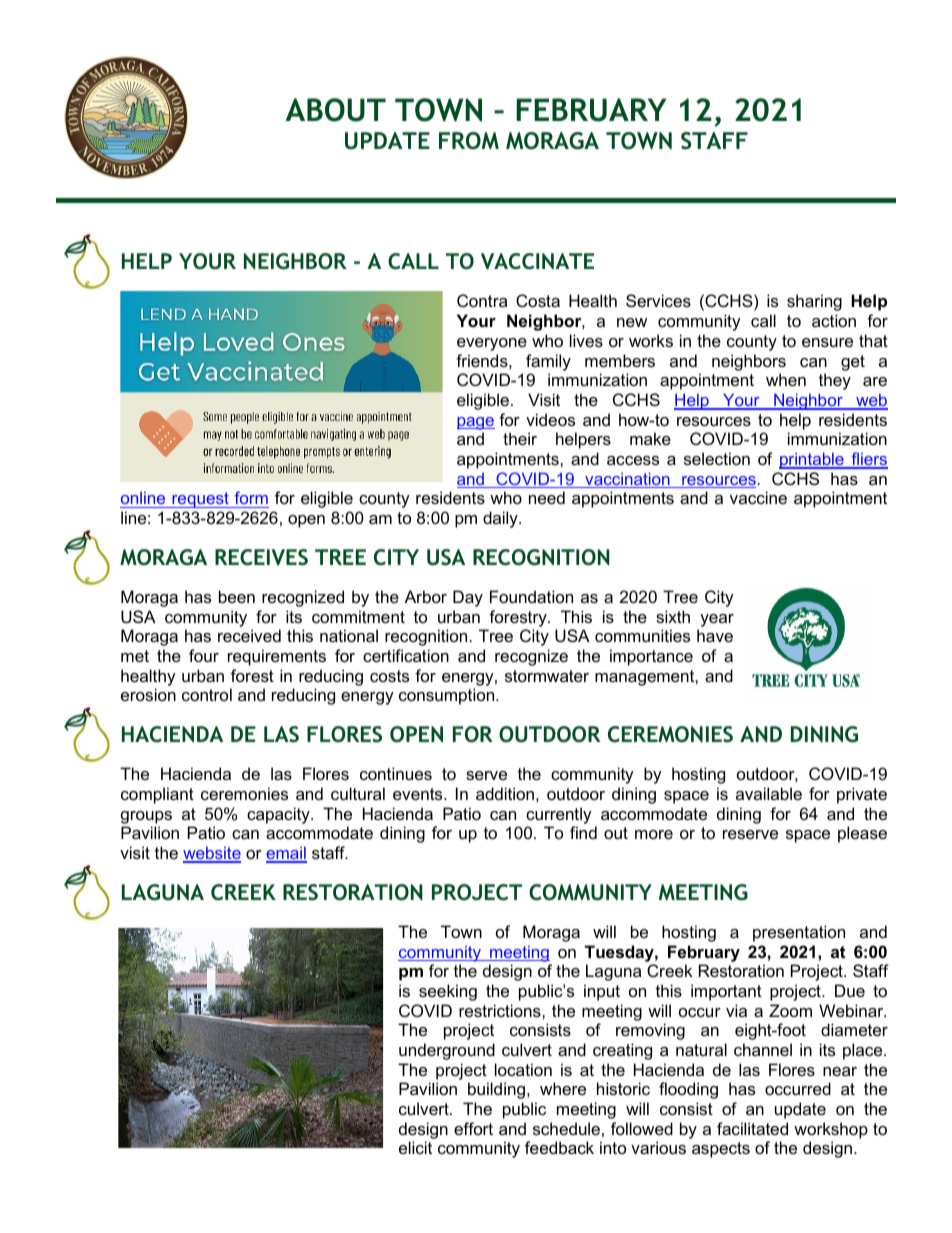 The width and height of the screenshot is (952, 1233). Describe the element at coordinates (583, 832) in the screenshot. I see `find` at that location.
